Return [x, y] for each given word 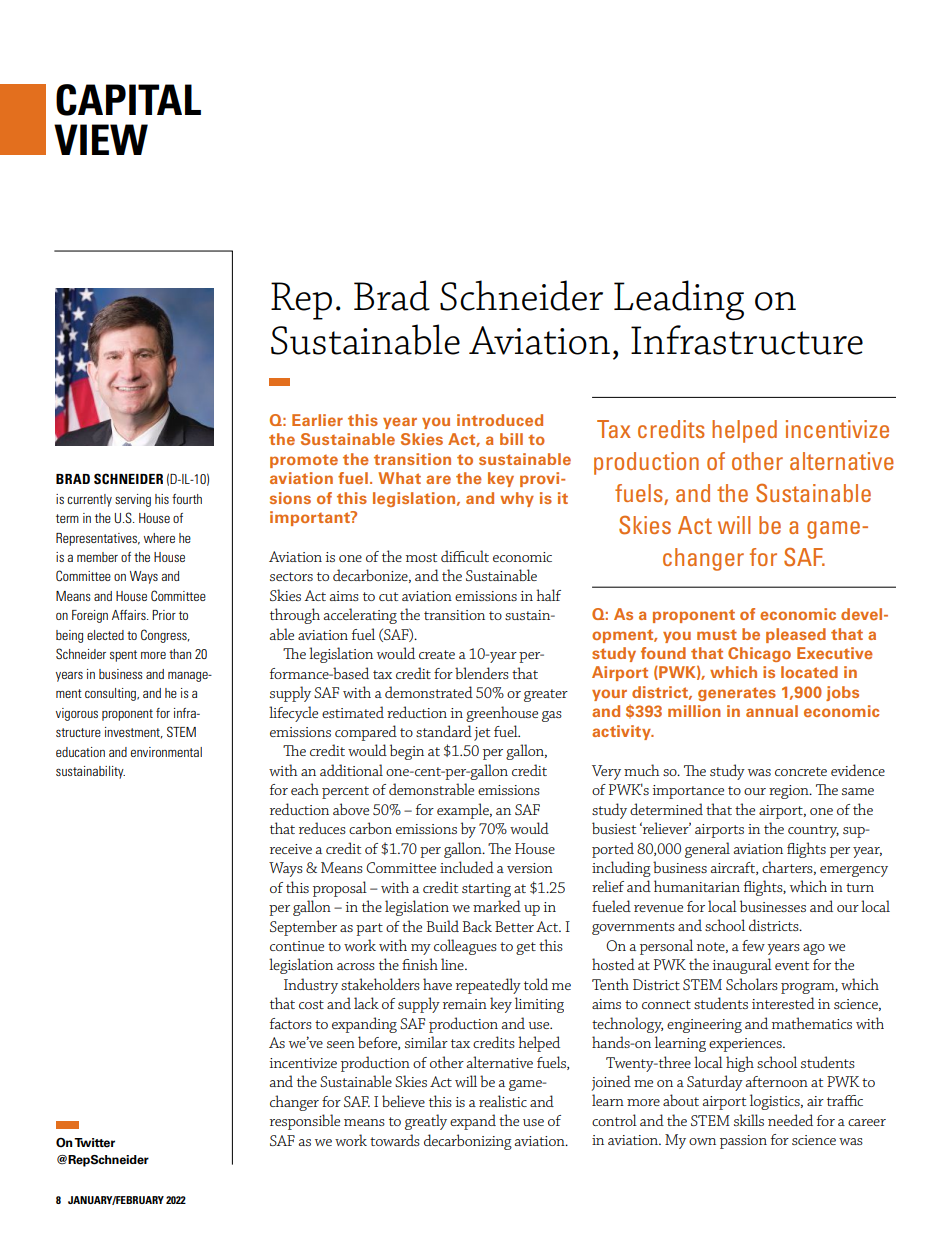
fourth [187, 499]
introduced [500, 420]
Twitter [94, 1143]
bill [511, 439]
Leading [679, 300]
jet [482, 734]
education [80, 752]
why [517, 499]
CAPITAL [128, 100]
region [790, 792]
